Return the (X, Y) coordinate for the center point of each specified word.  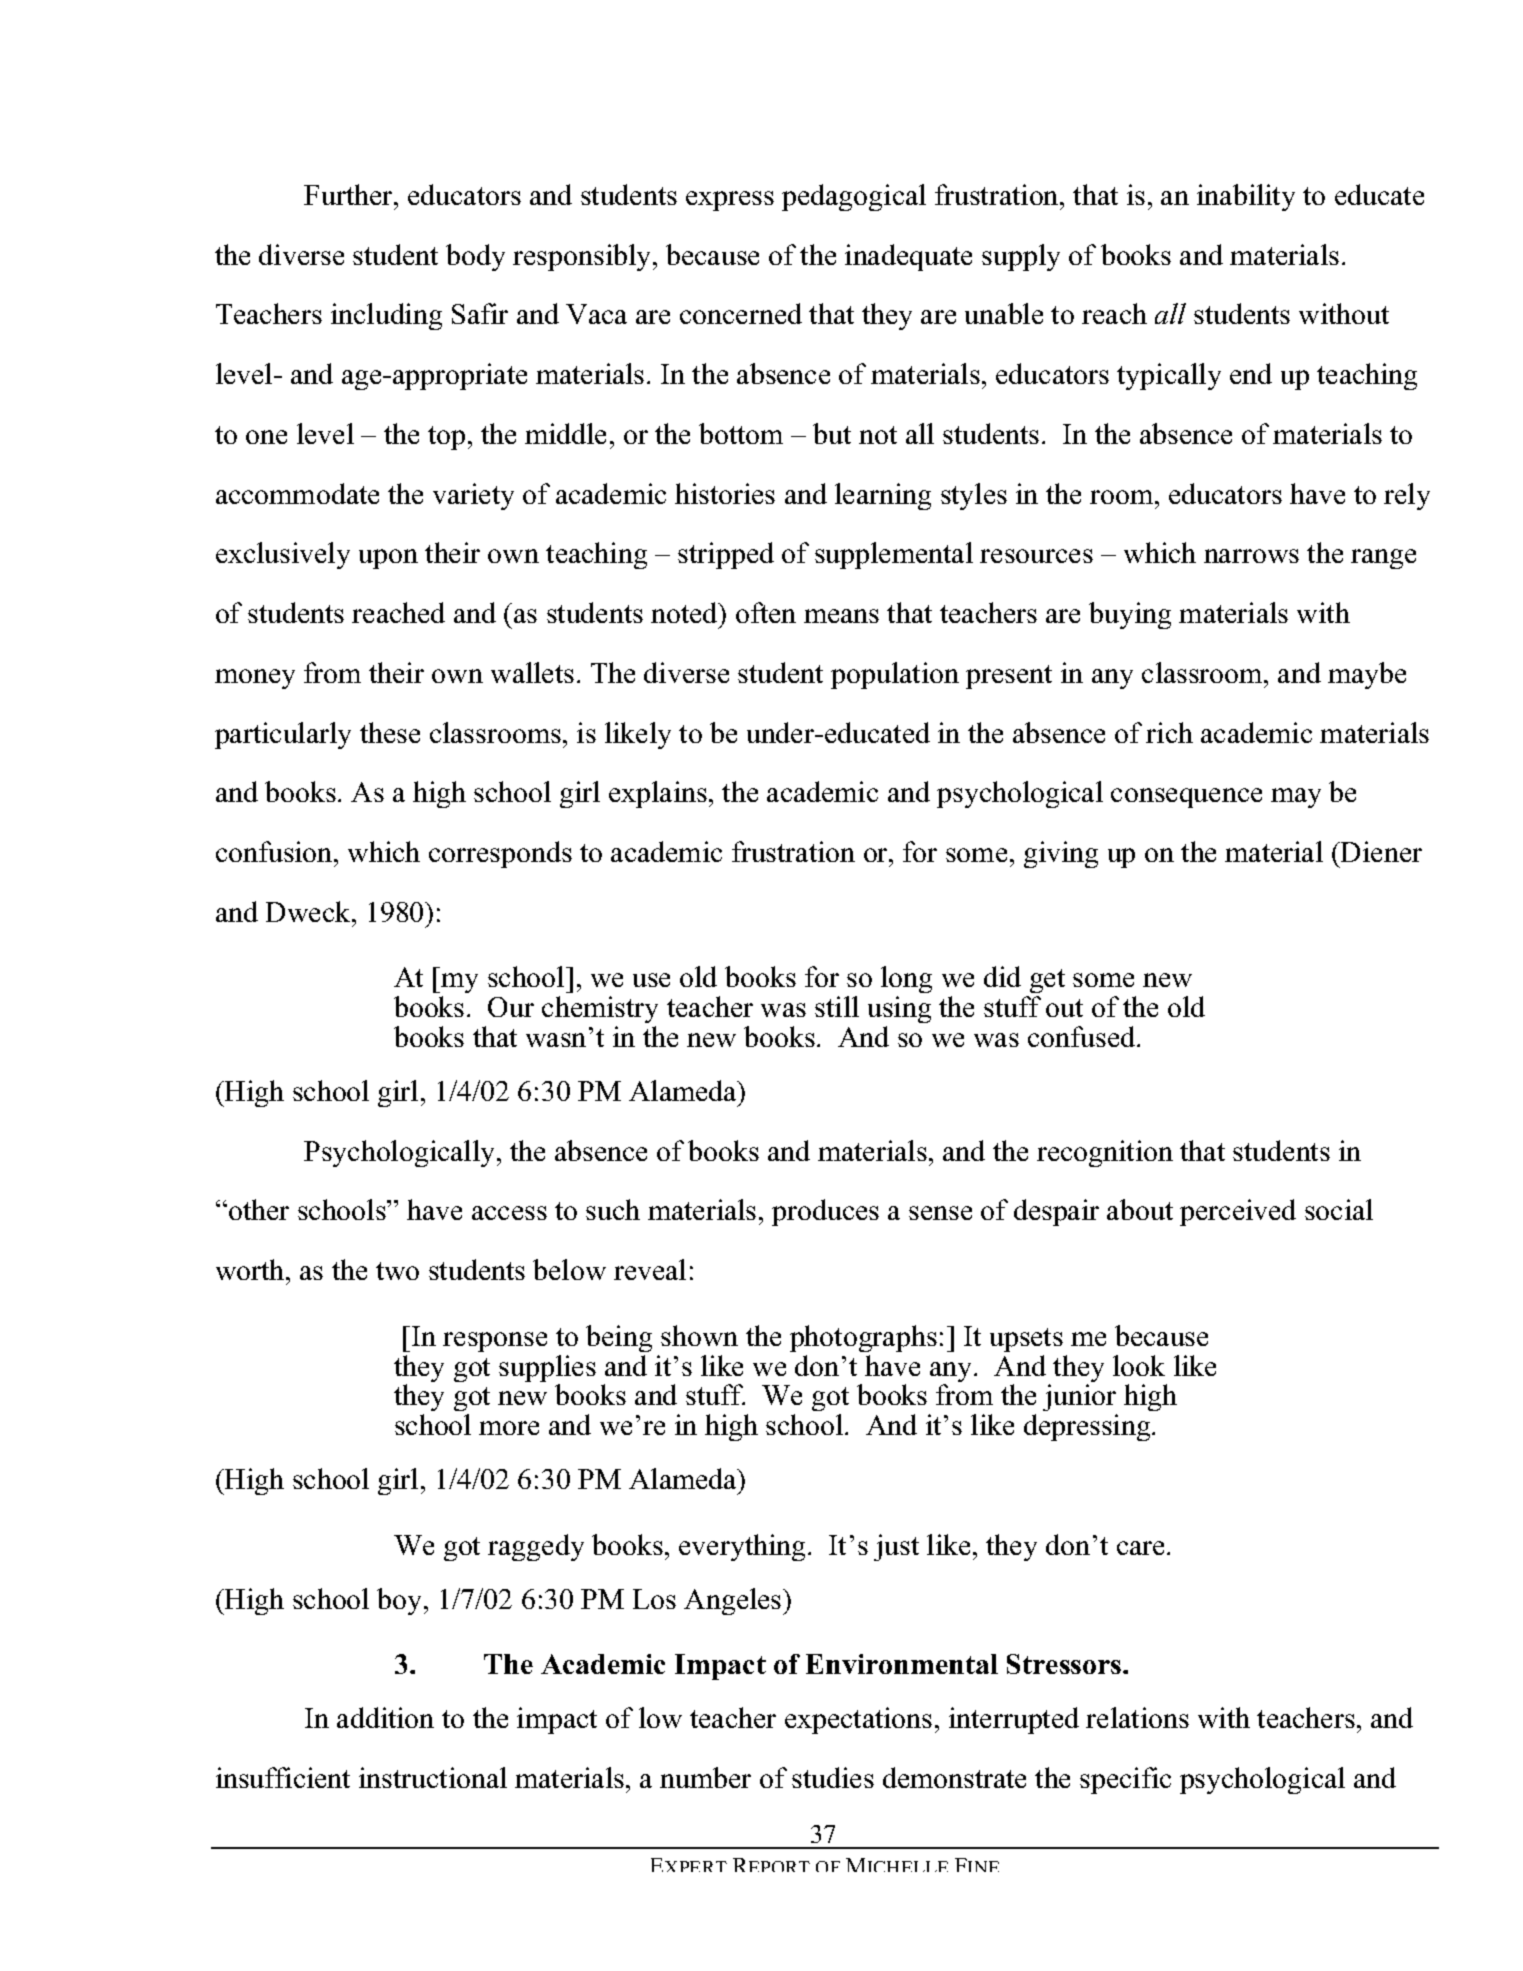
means (841, 616)
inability (1246, 197)
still (837, 1006)
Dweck (309, 911)
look (1139, 1365)
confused (1083, 1036)
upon (388, 559)
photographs (863, 1338)
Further (349, 194)
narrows (1251, 556)
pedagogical (854, 197)
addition (385, 1717)
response (495, 1342)
